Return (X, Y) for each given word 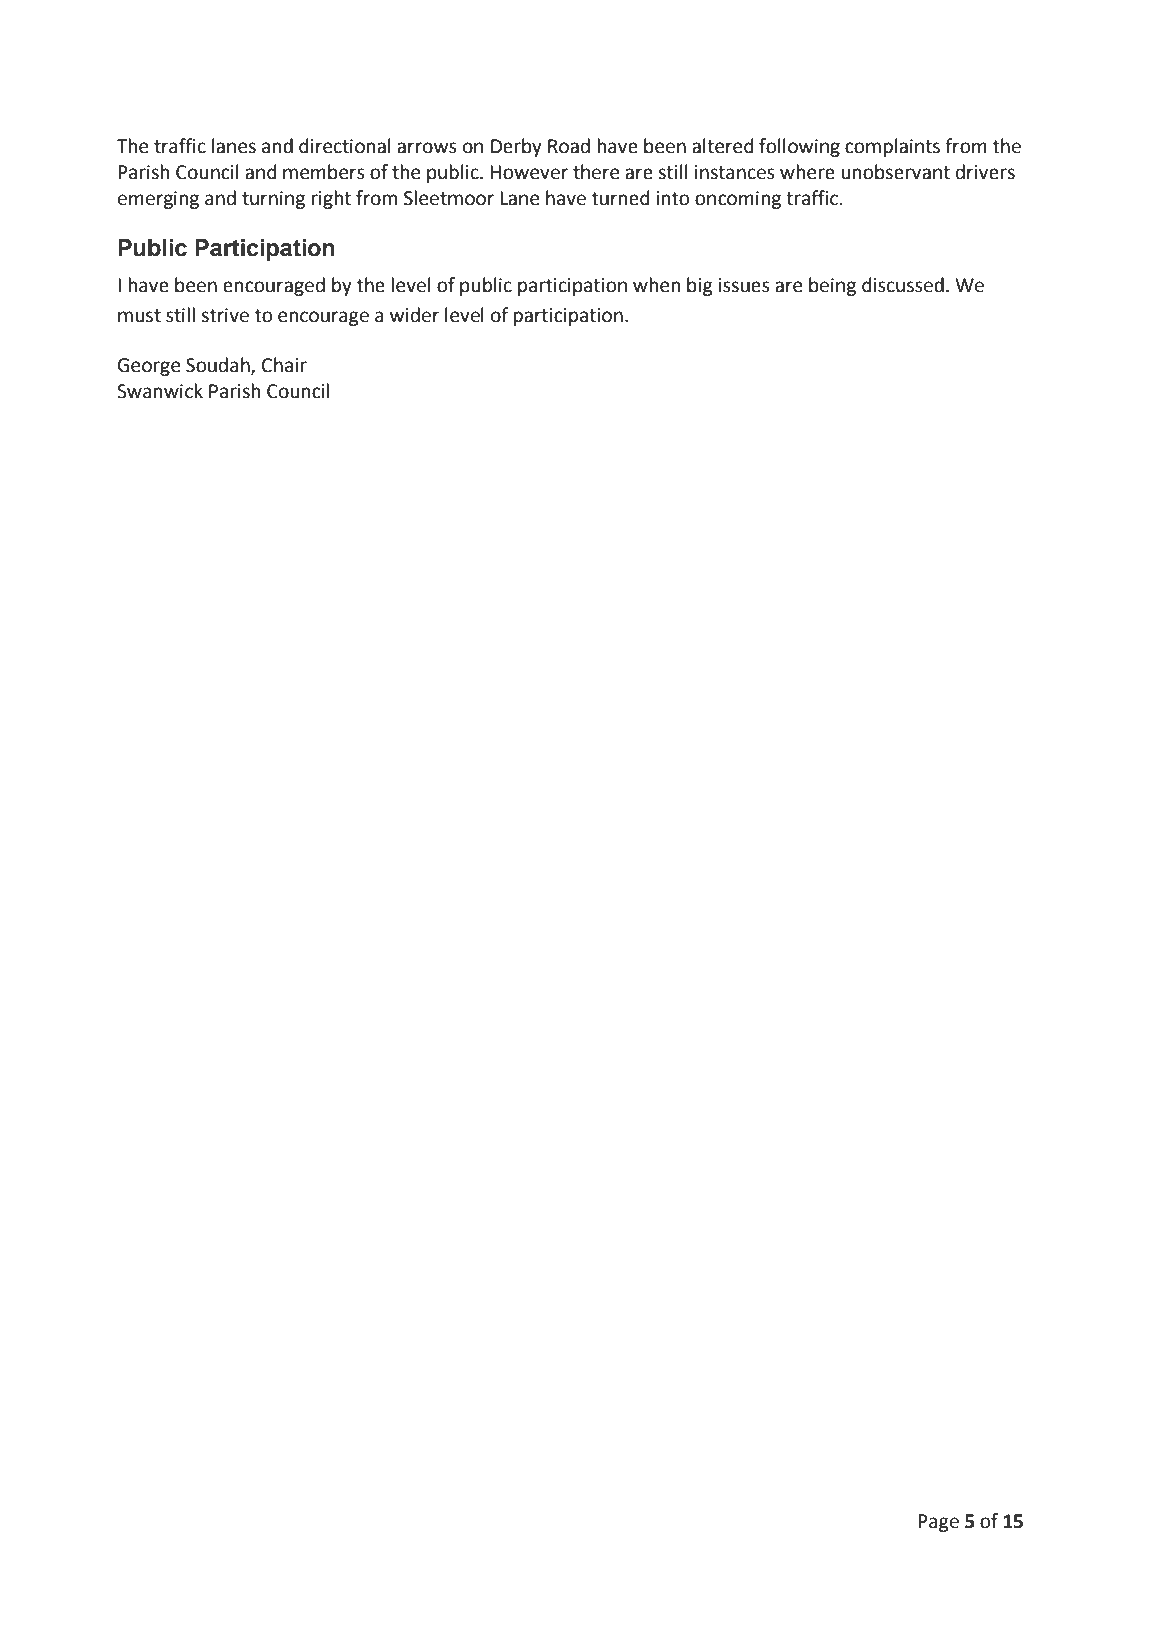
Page (938, 1523)
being (832, 286)
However (529, 172)
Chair (284, 365)
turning (273, 200)
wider (415, 315)
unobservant (895, 172)
